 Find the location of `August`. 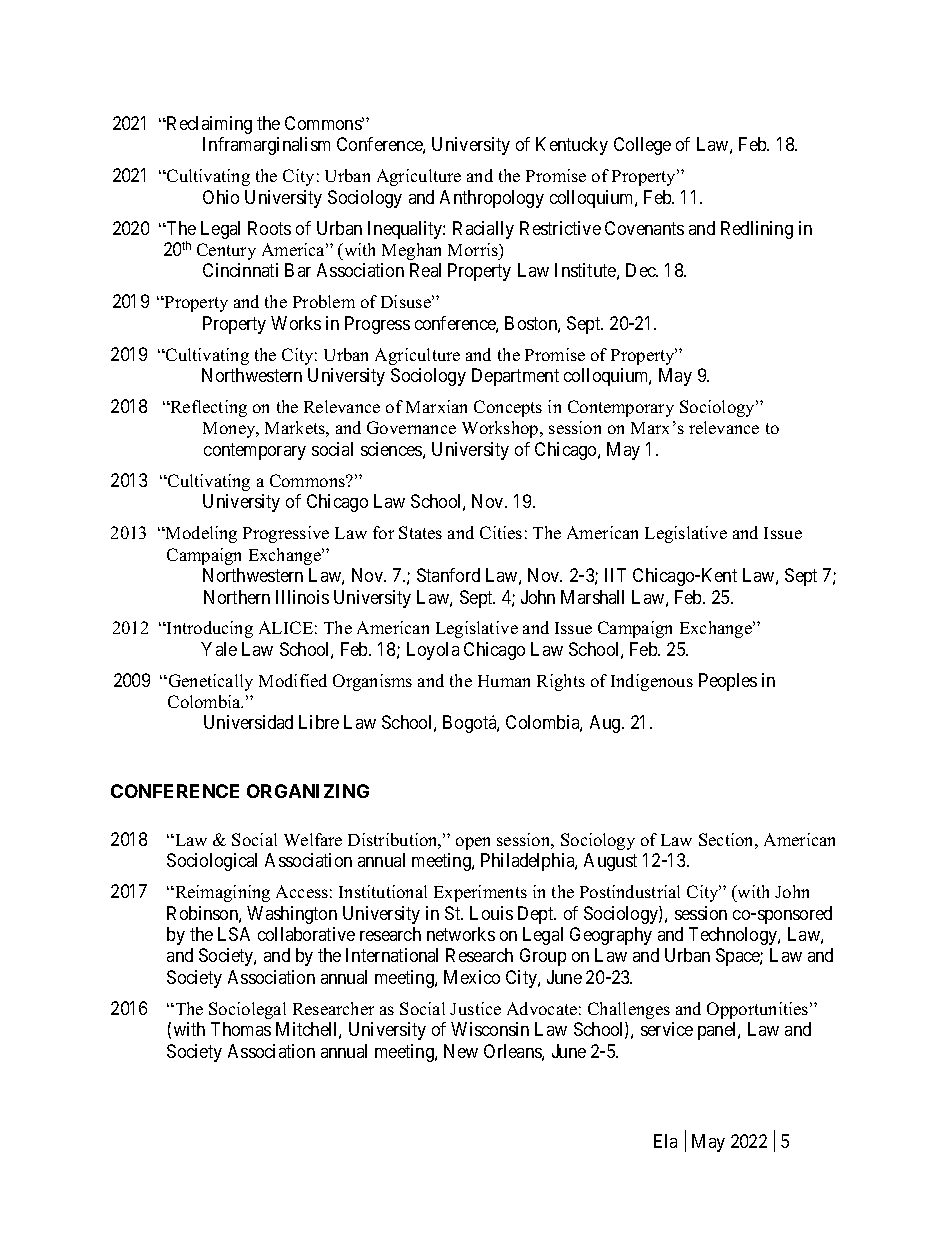

August is located at coordinates (610, 862).
